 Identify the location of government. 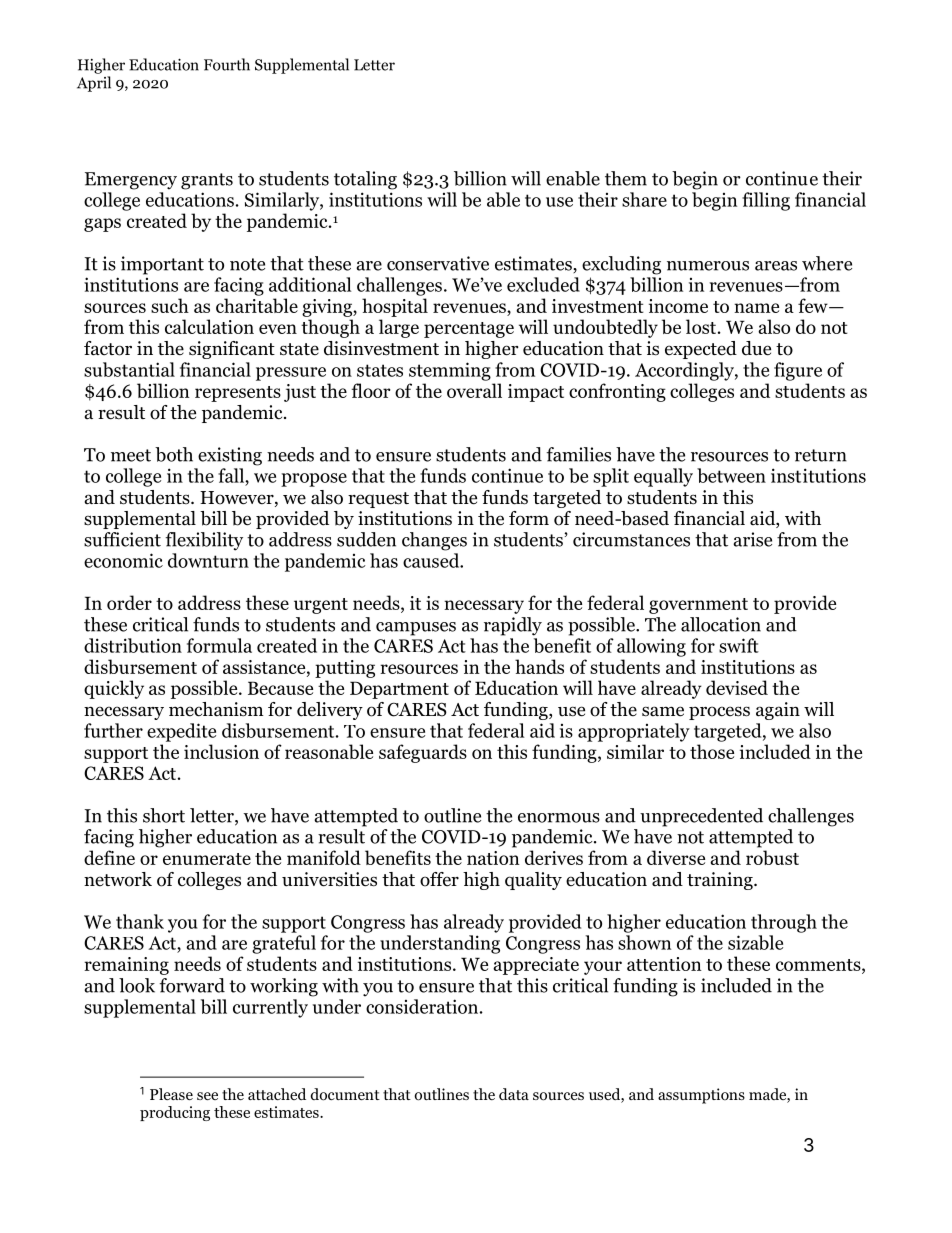
(698, 606).
